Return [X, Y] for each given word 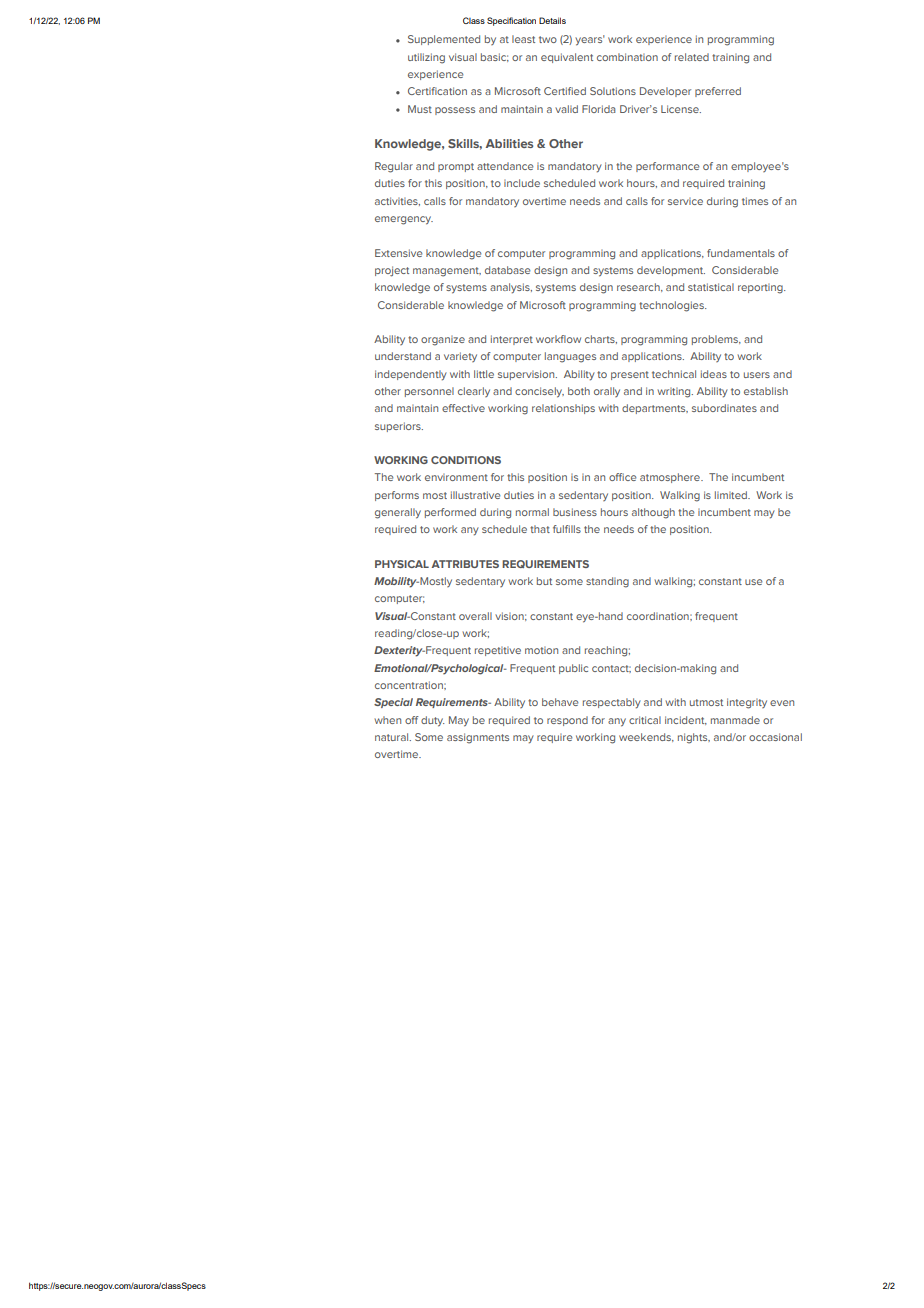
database [507, 270]
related [692, 57]
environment [456, 477]
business [575, 512]
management [447, 272]
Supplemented [444, 40]
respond [567, 721]
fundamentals [741, 253]
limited [732, 495]
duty [432, 721]
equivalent [567, 58]
